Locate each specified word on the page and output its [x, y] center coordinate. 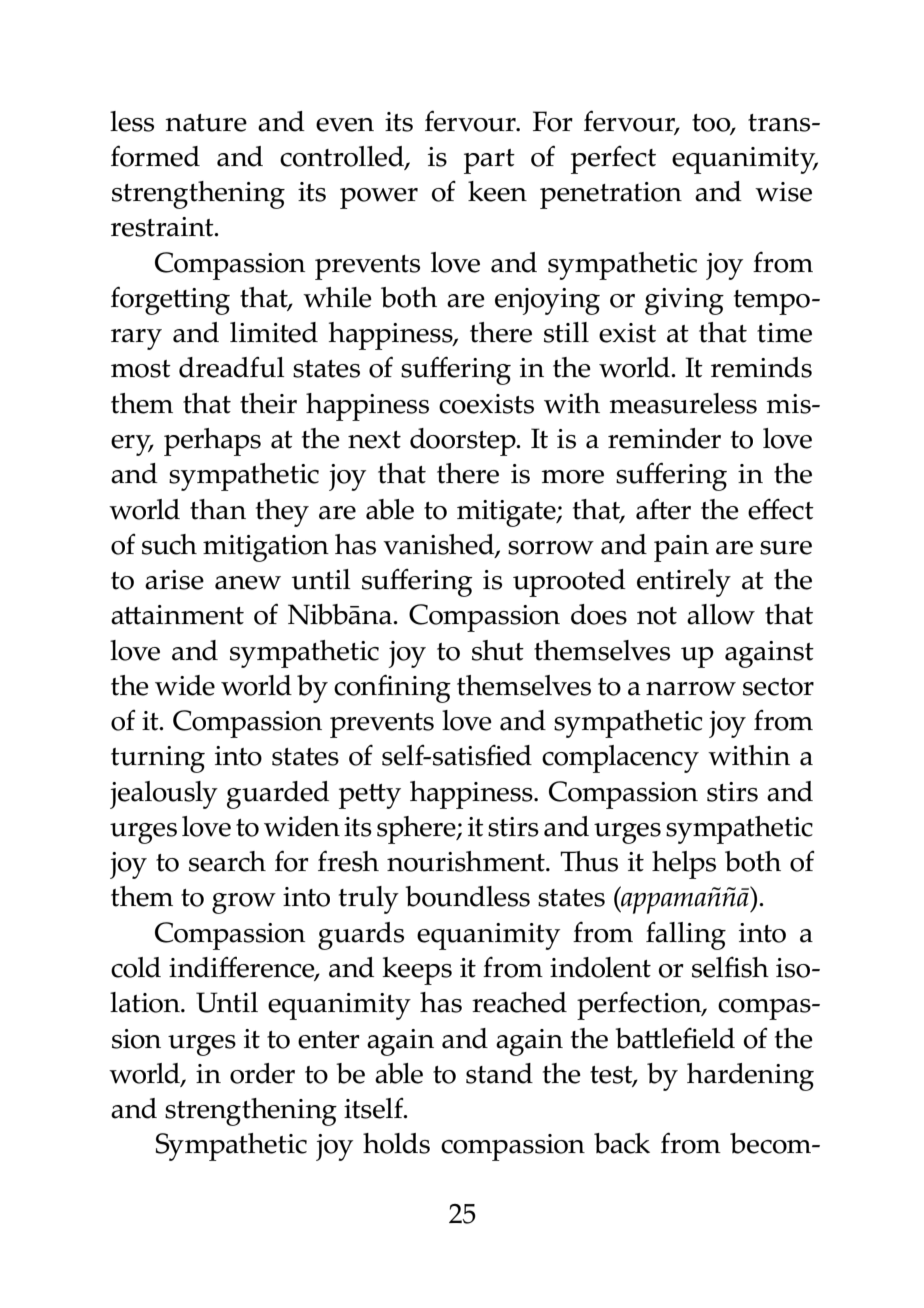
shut [498, 650]
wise [783, 192]
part [489, 161]
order [262, 1073]
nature [206, 123]
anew [248, 583]
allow [721, 614]
